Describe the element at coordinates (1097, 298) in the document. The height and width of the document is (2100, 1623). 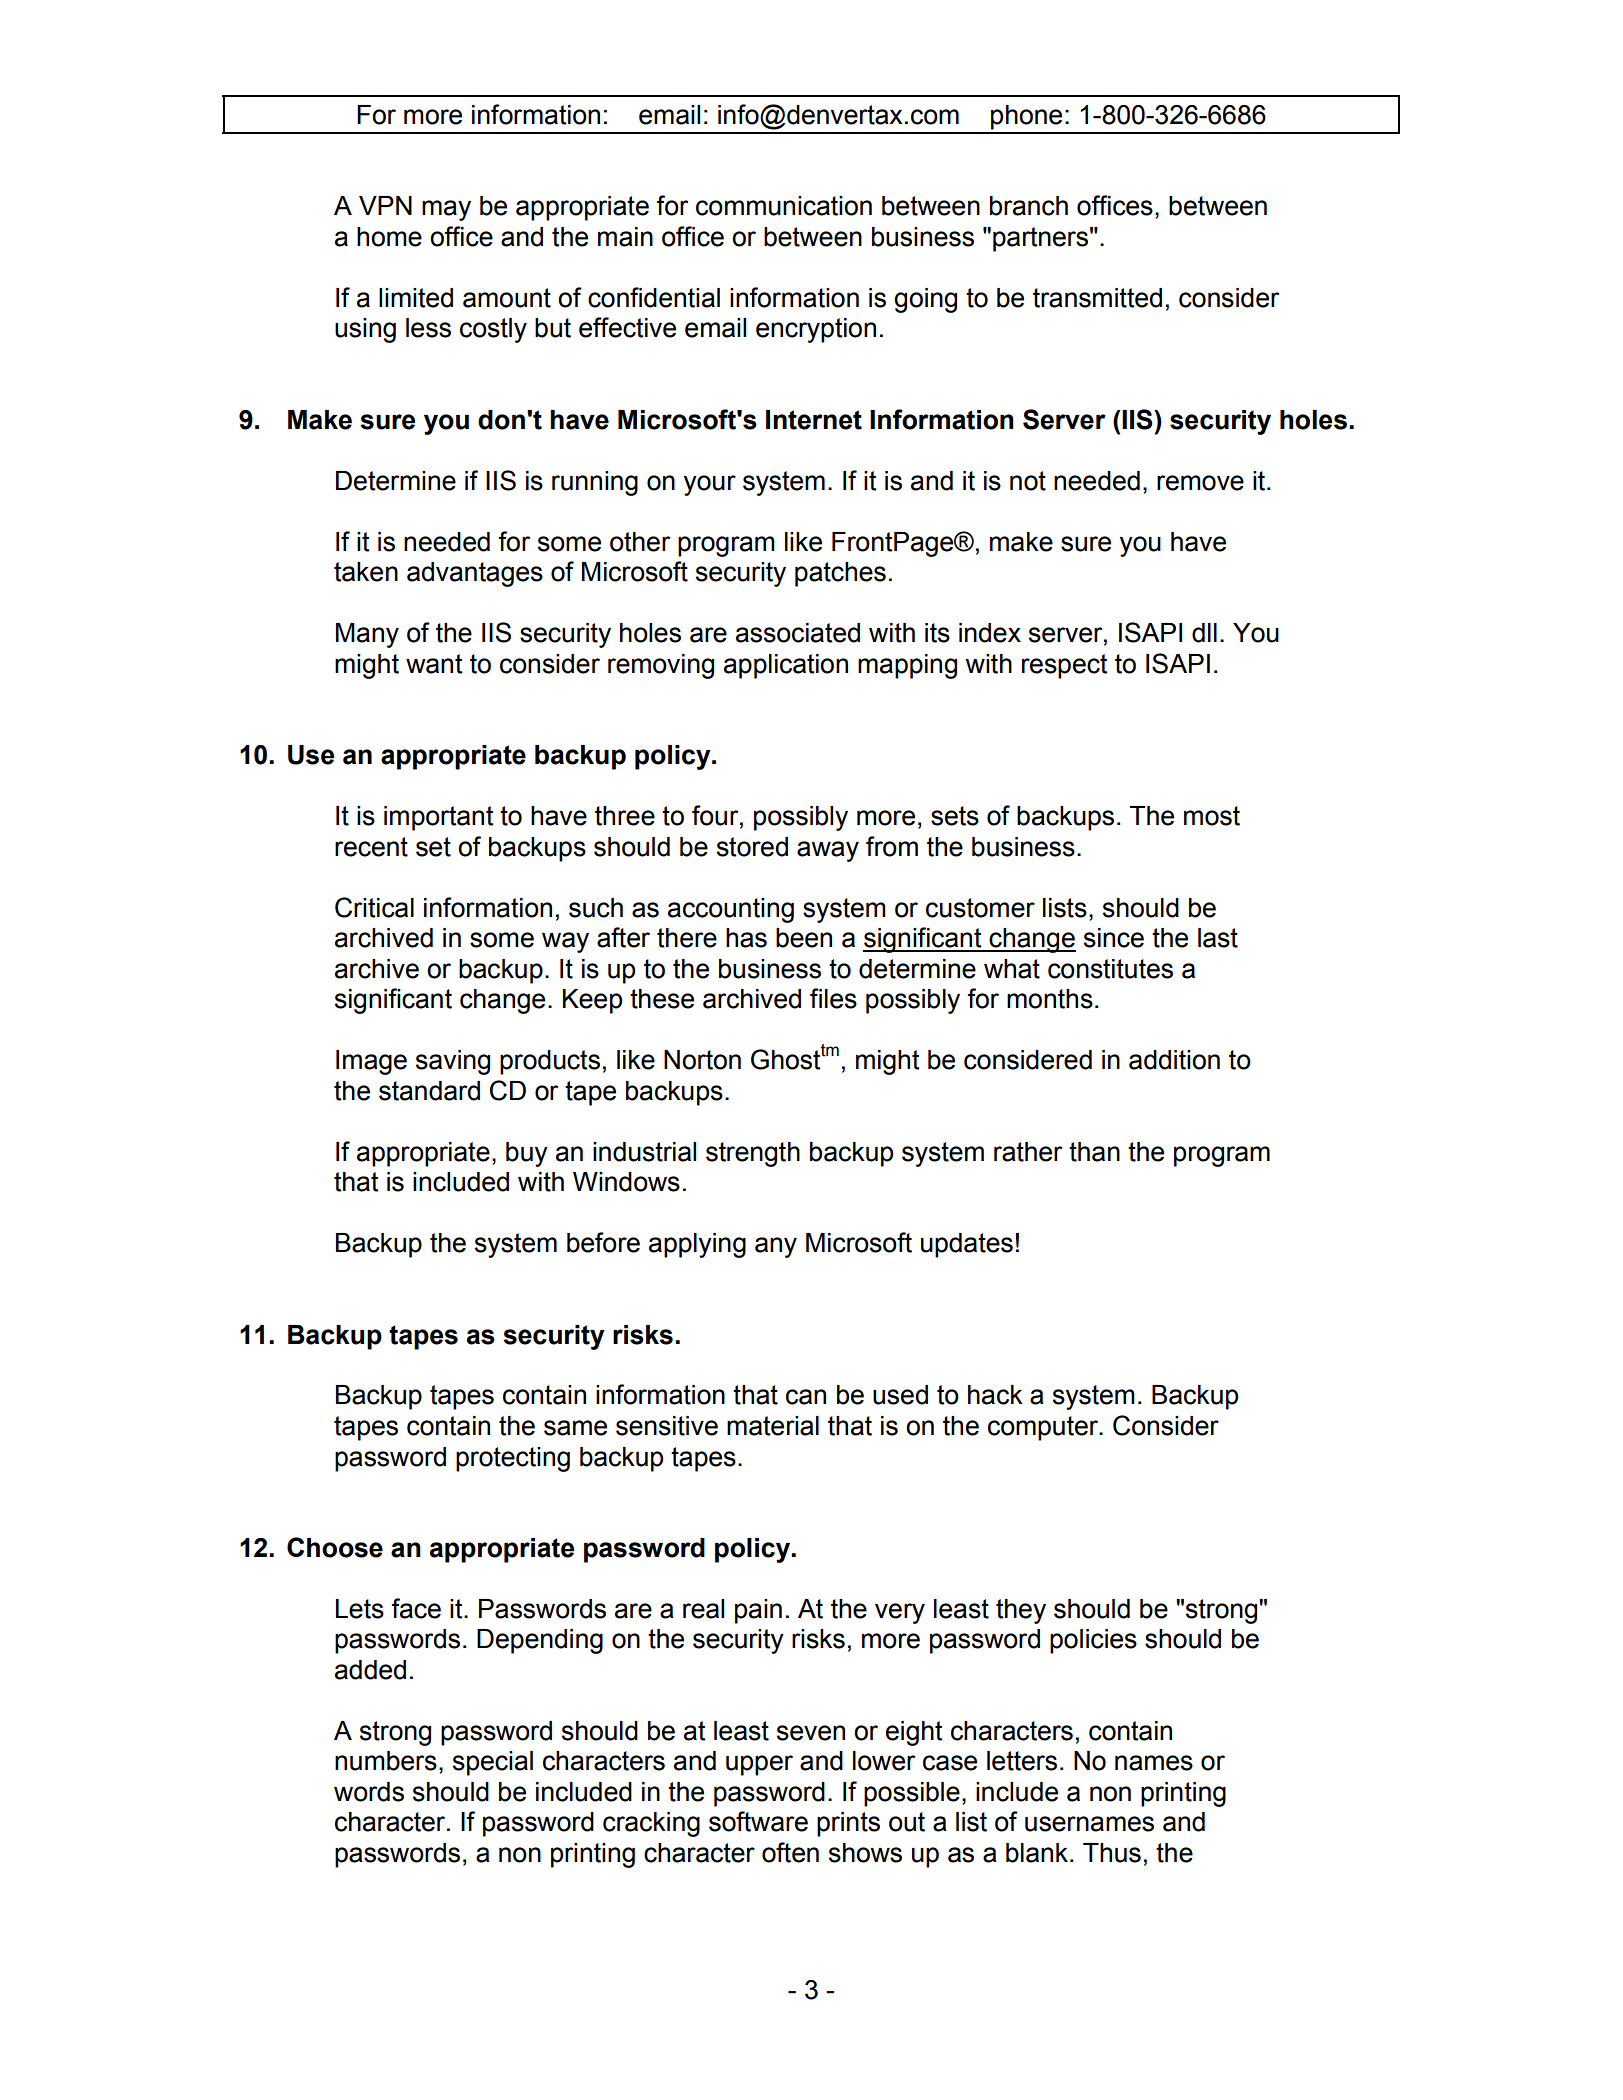
I see `transmitted` at that location.
